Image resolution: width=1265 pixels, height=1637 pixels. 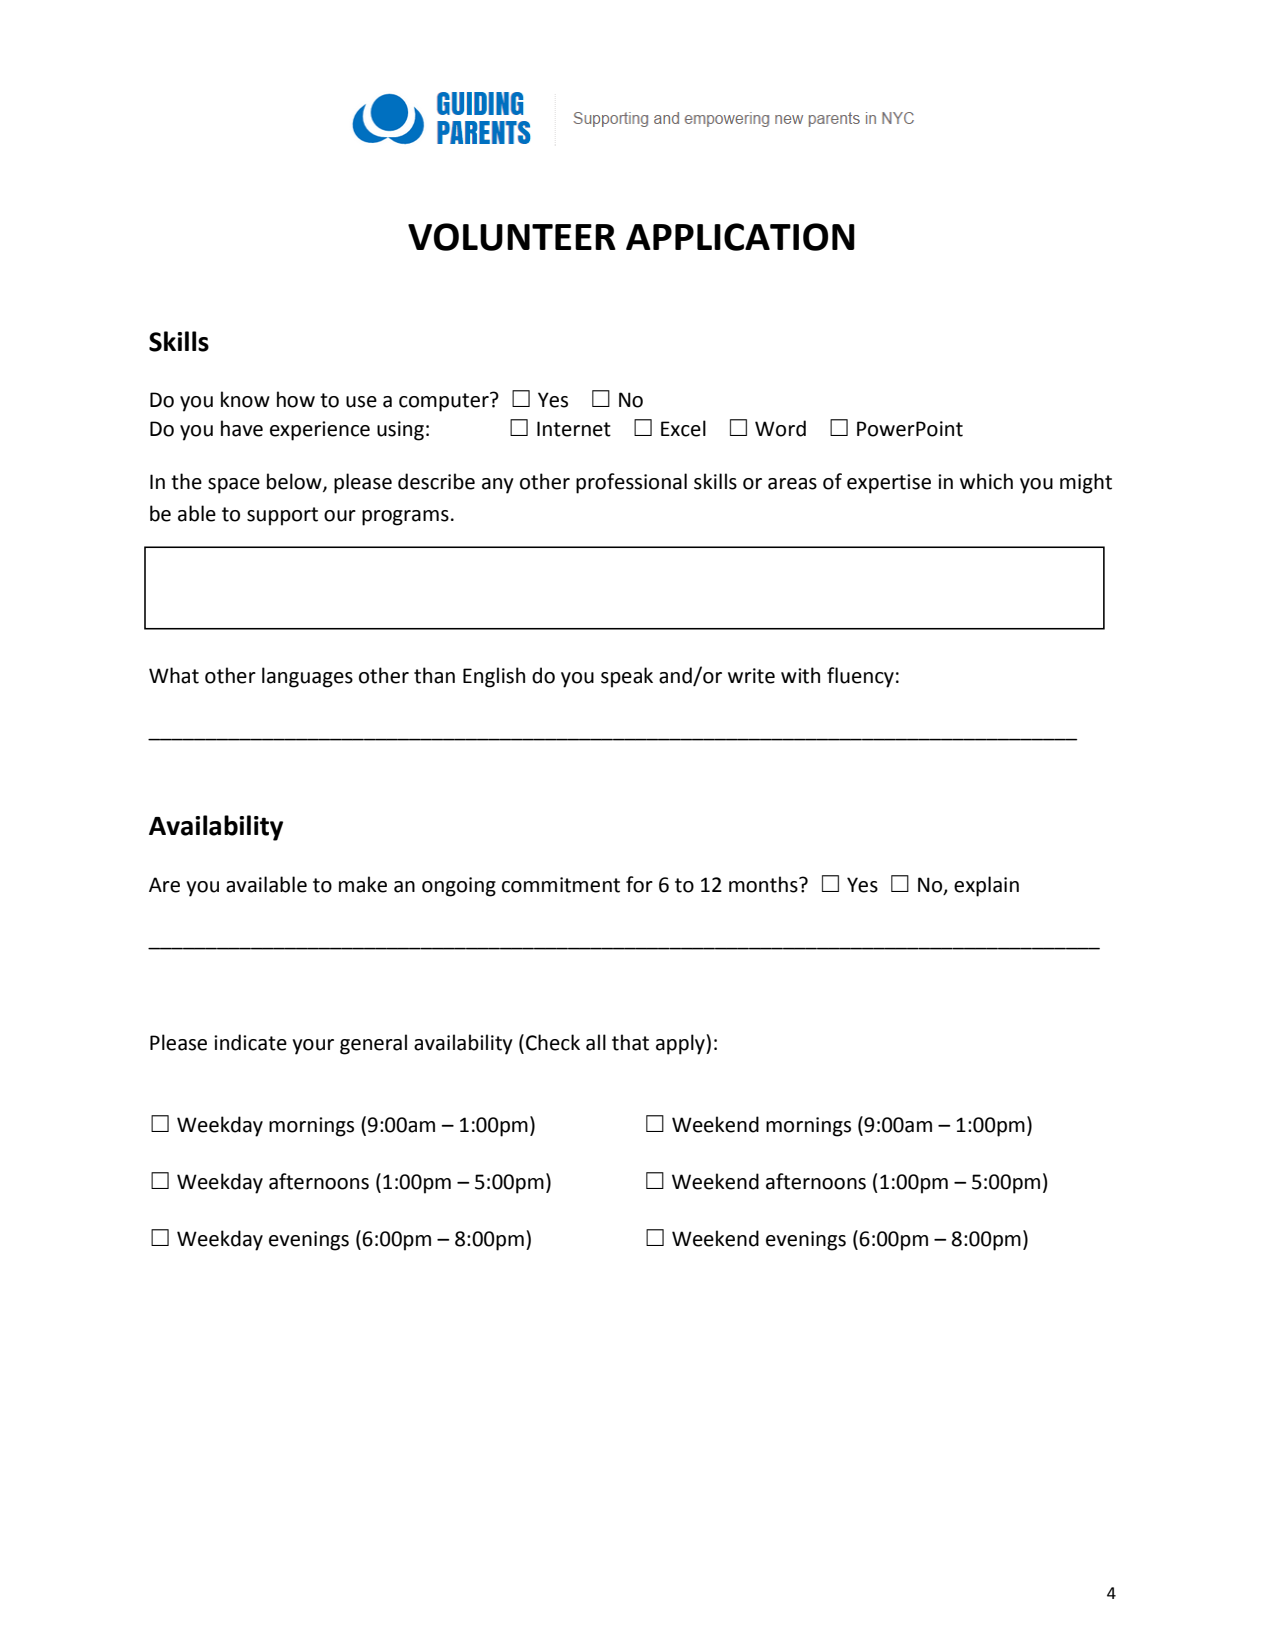 What do you see at coordinates (639, 884) in the page?
I see `for` at bounding box center [639, 884].
